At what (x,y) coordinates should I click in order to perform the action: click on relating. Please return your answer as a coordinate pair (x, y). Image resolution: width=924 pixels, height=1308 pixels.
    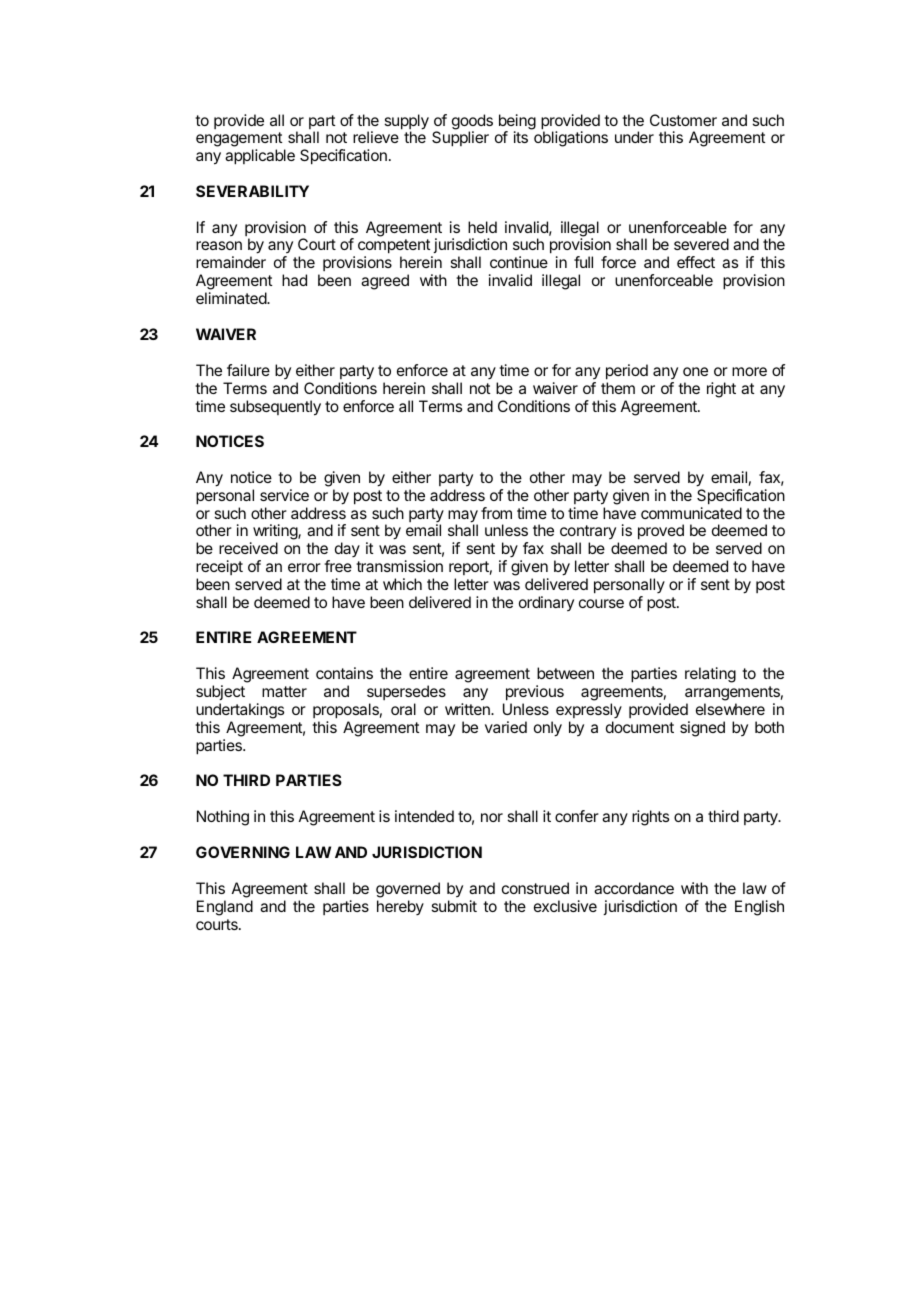
    Looking at the image, I should click on (710, 675).
